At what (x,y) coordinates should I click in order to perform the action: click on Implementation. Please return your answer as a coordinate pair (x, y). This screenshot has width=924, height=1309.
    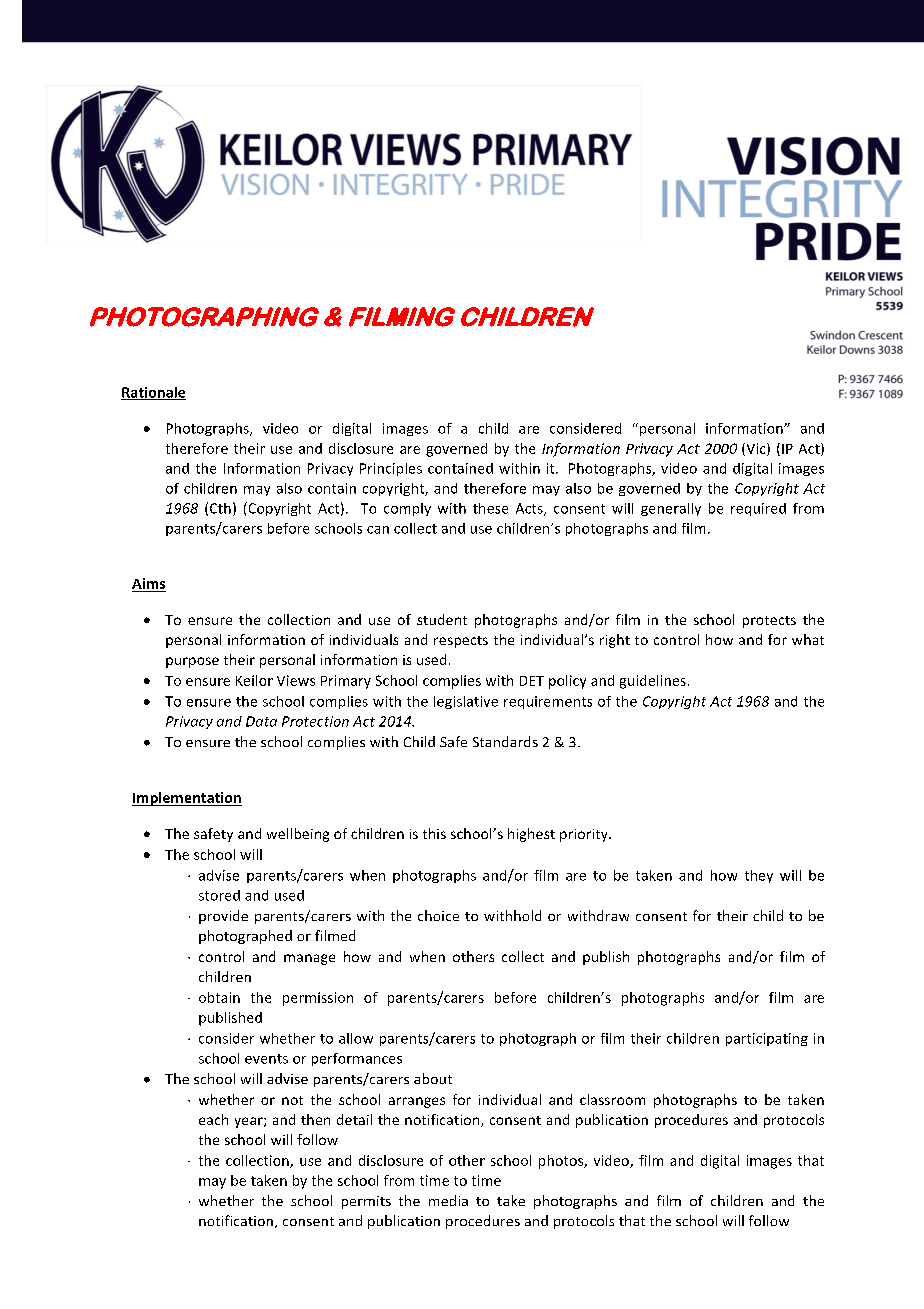
    Looking at the image, I should click on (187, 799).
